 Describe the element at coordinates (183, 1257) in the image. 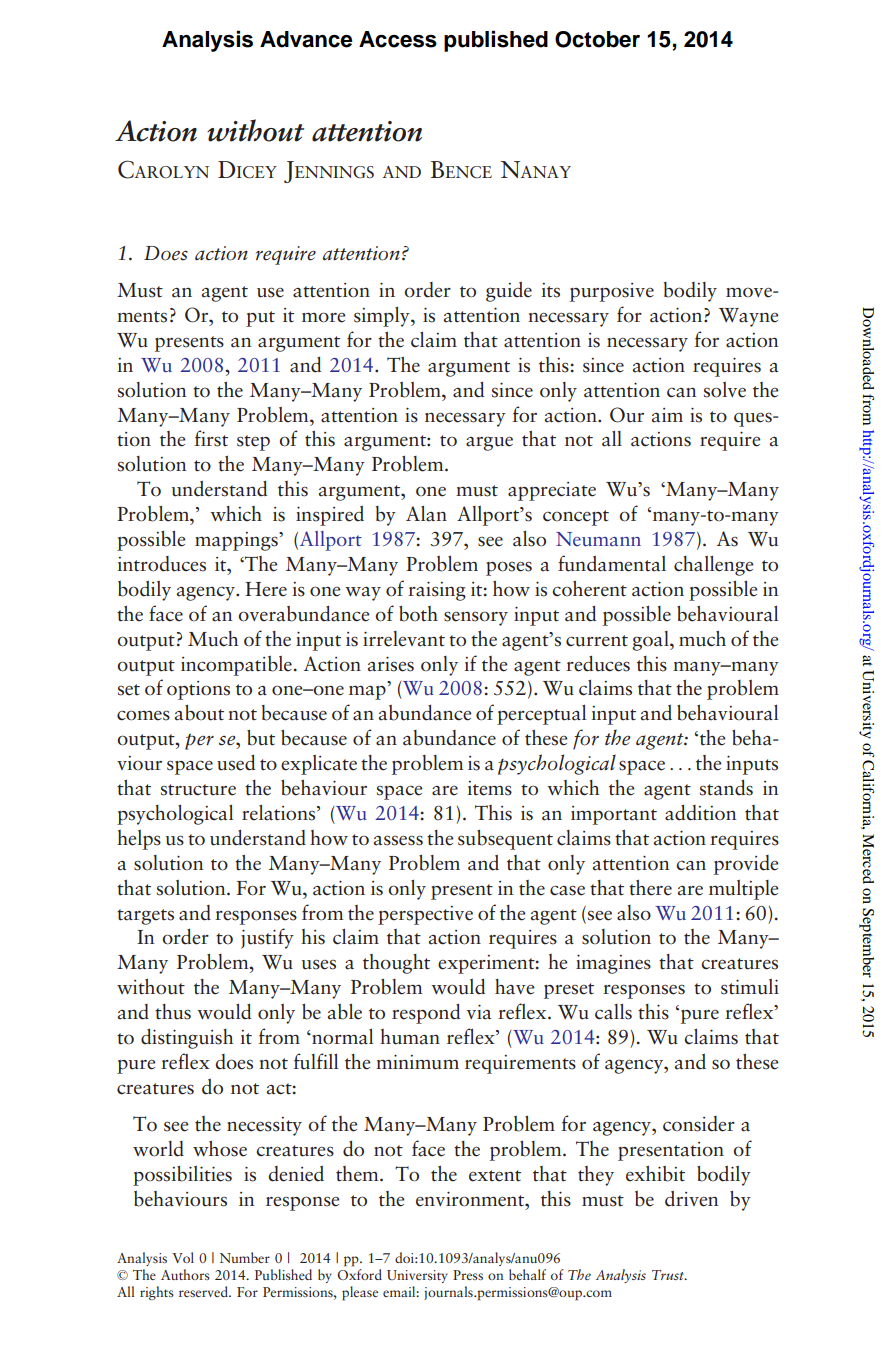

I see `Vol` at that location.
